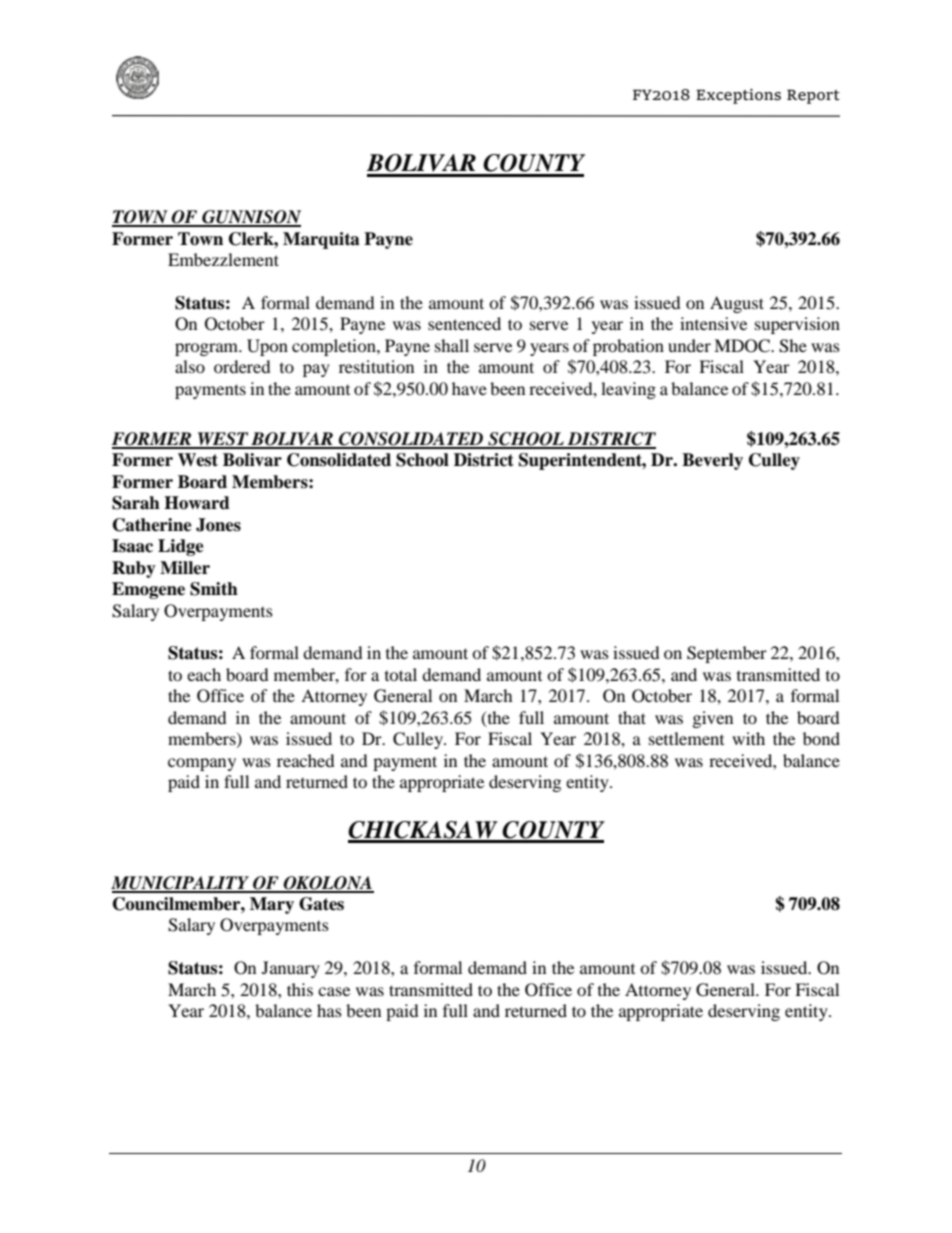  Describe the element at coordinates (632, 717) in the screenshot. I see `that` at that location.
